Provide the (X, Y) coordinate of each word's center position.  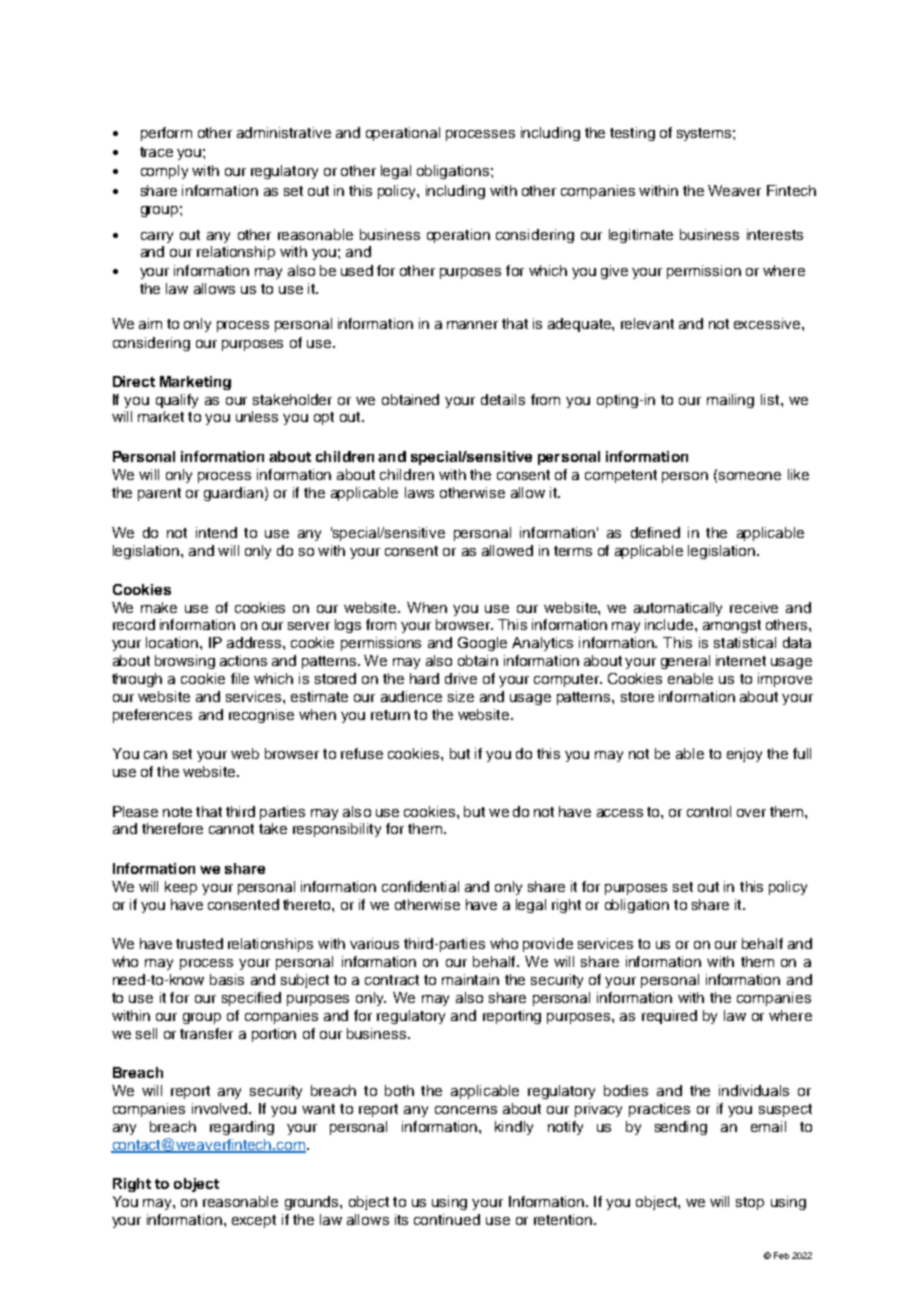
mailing (730, 401)
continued (447, 1219)
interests (775, 234)
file (240, 678)
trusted (199, 943)
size (461, 696)
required (669, 1017)
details (503, 399)
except (254, 1221)
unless (257, 416)
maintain (470, 979)
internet (741, 660)
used (357, 270)
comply (164, 172)
